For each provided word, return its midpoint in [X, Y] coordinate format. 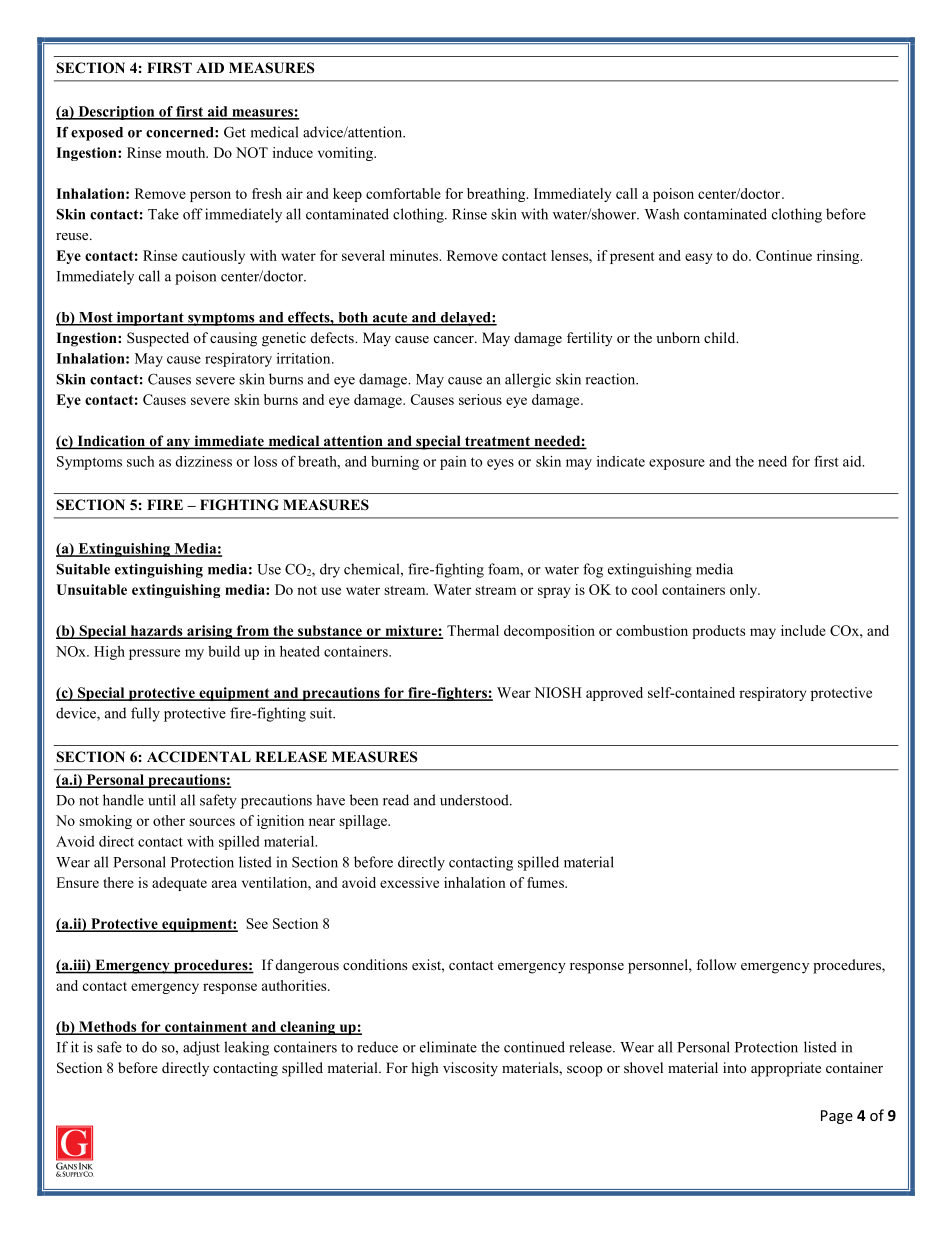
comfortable [403, 193]
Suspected [158, 339]
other [169, 820]
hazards [156, 631]
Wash [662, 214]
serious [480, 399]
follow [716, 964]
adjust [201, 1048]
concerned [181, 132]
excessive [409, 882]
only [745, 591]
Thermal [473, 630]
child [721, 337]
